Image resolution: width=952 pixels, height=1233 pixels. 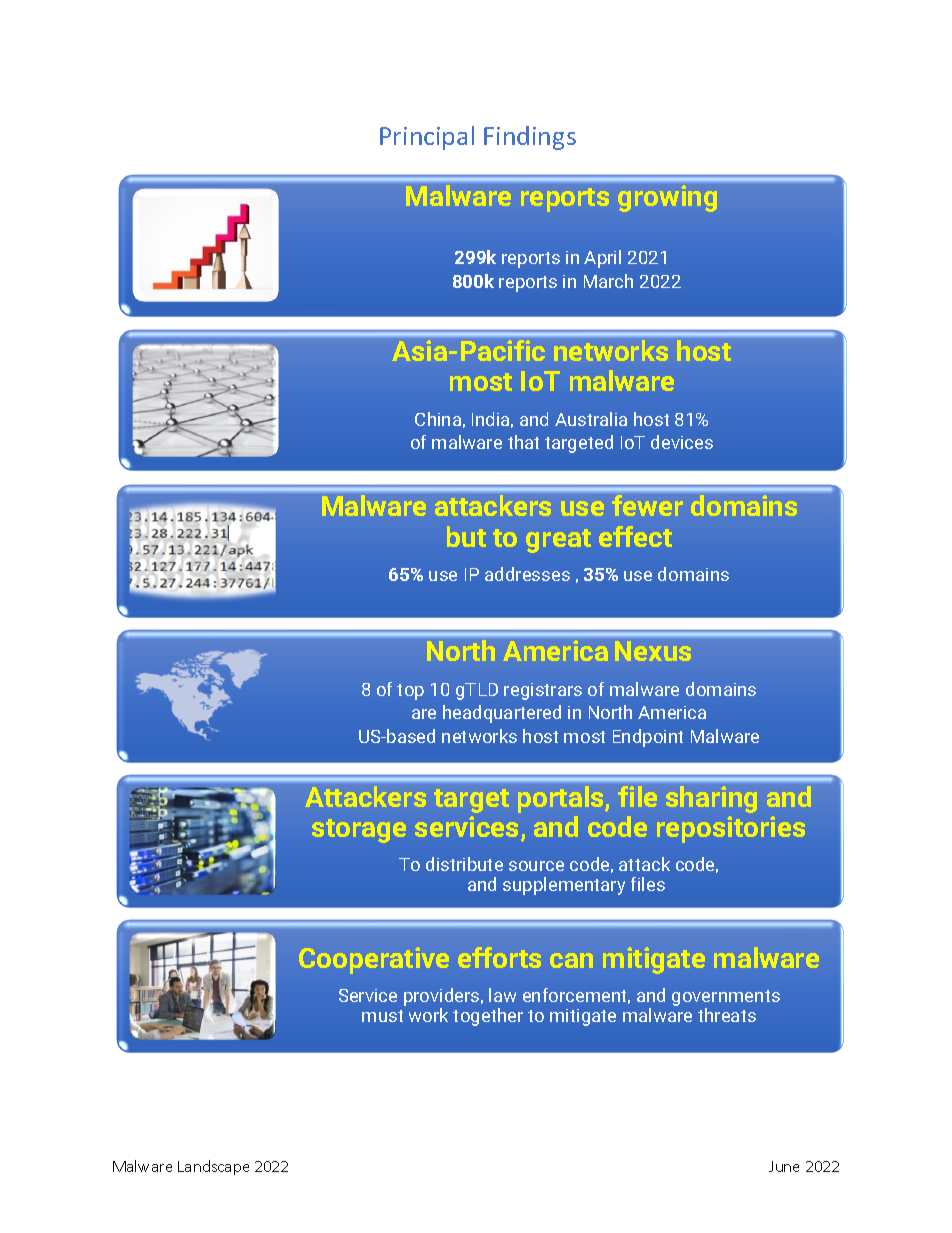 I want to click on together, so click(x=488, y=1017).
